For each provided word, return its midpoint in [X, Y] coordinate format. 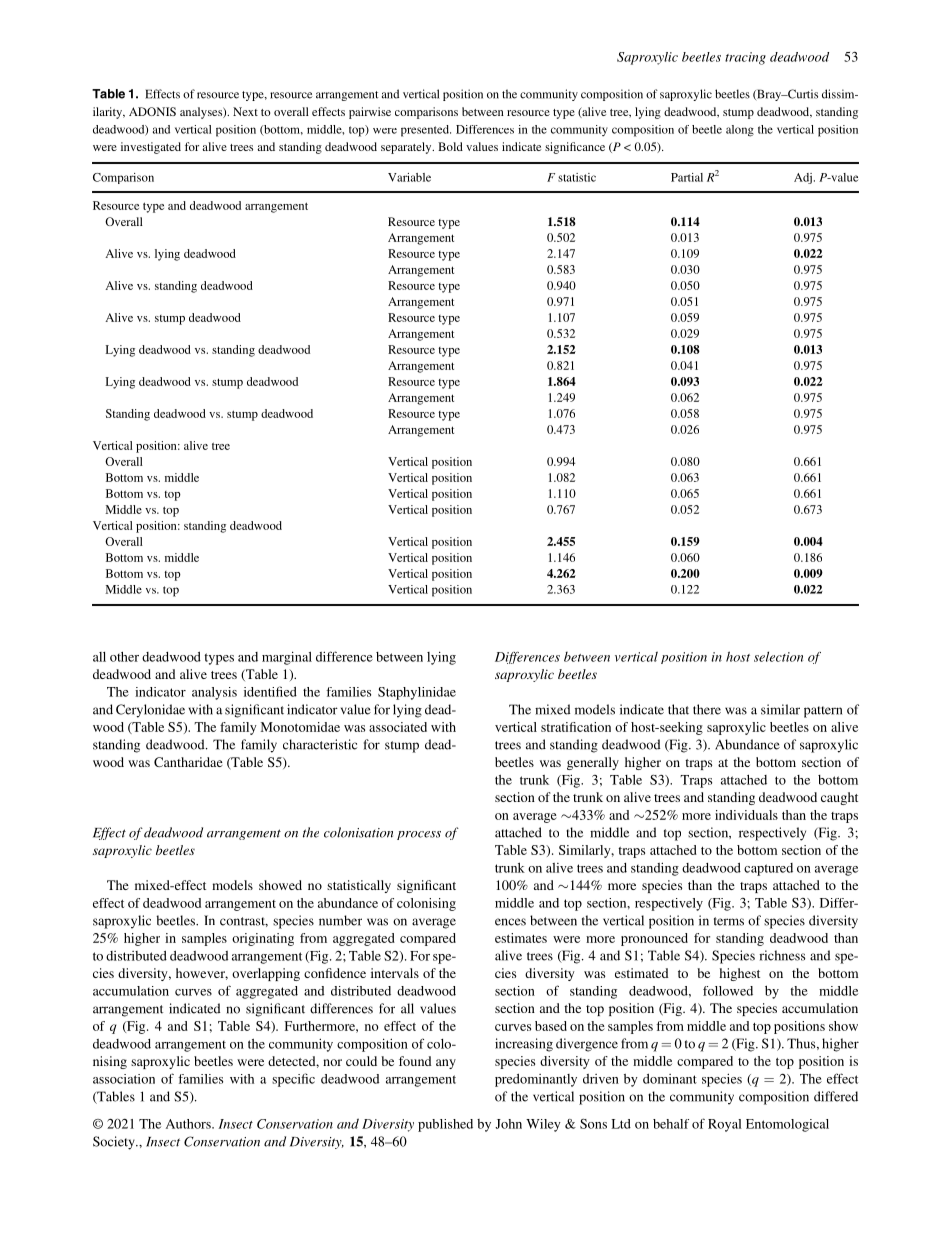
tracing [745, 58]
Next [245, 111]
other [124, 657]
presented [426, 131]
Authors [189, 1124]
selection [778, 656]
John [508, 1124]
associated [398, 727]
